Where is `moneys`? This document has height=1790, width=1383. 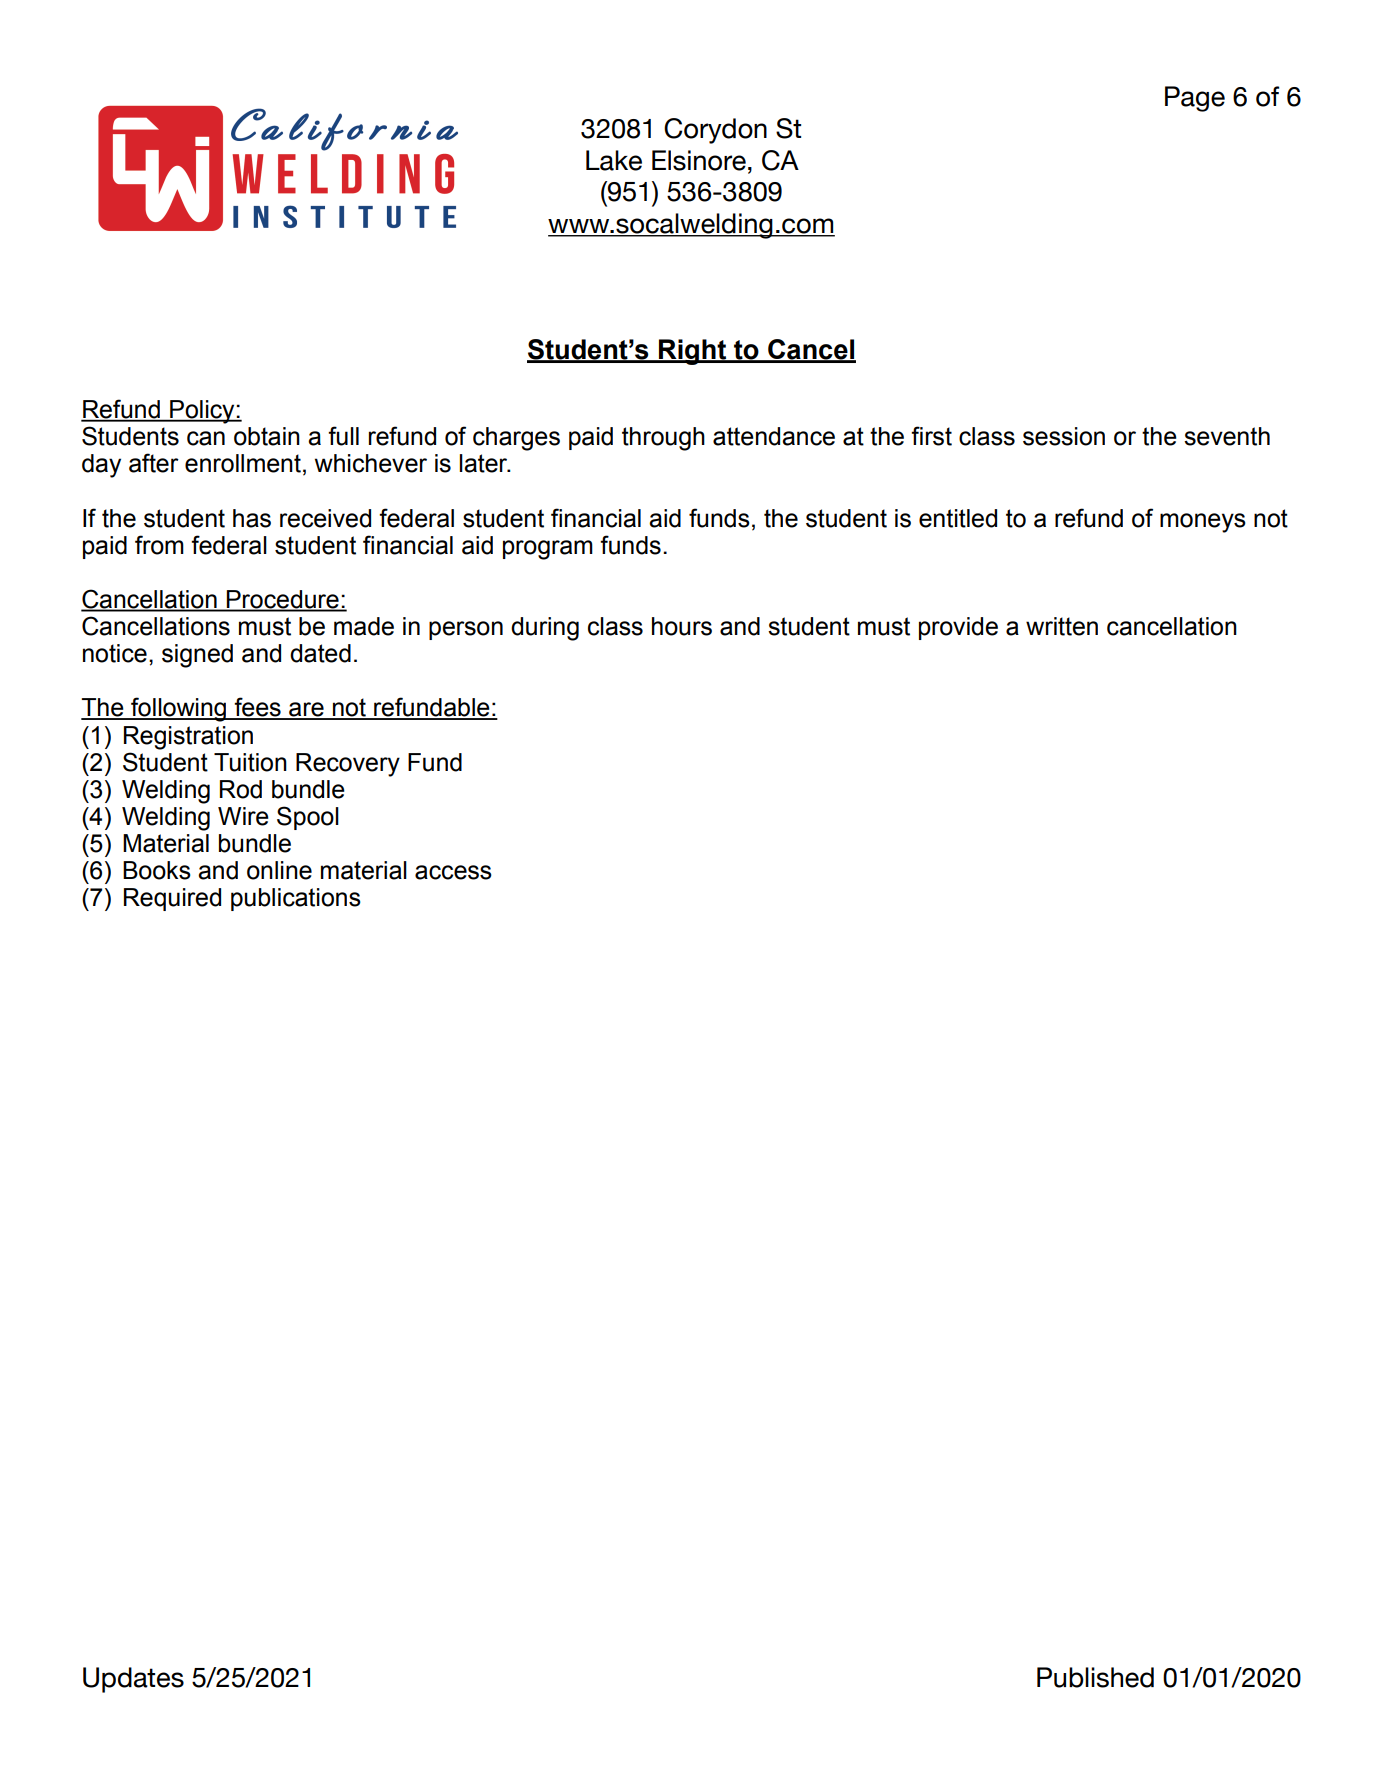
moneys is located at coordinates (1203, 523).
